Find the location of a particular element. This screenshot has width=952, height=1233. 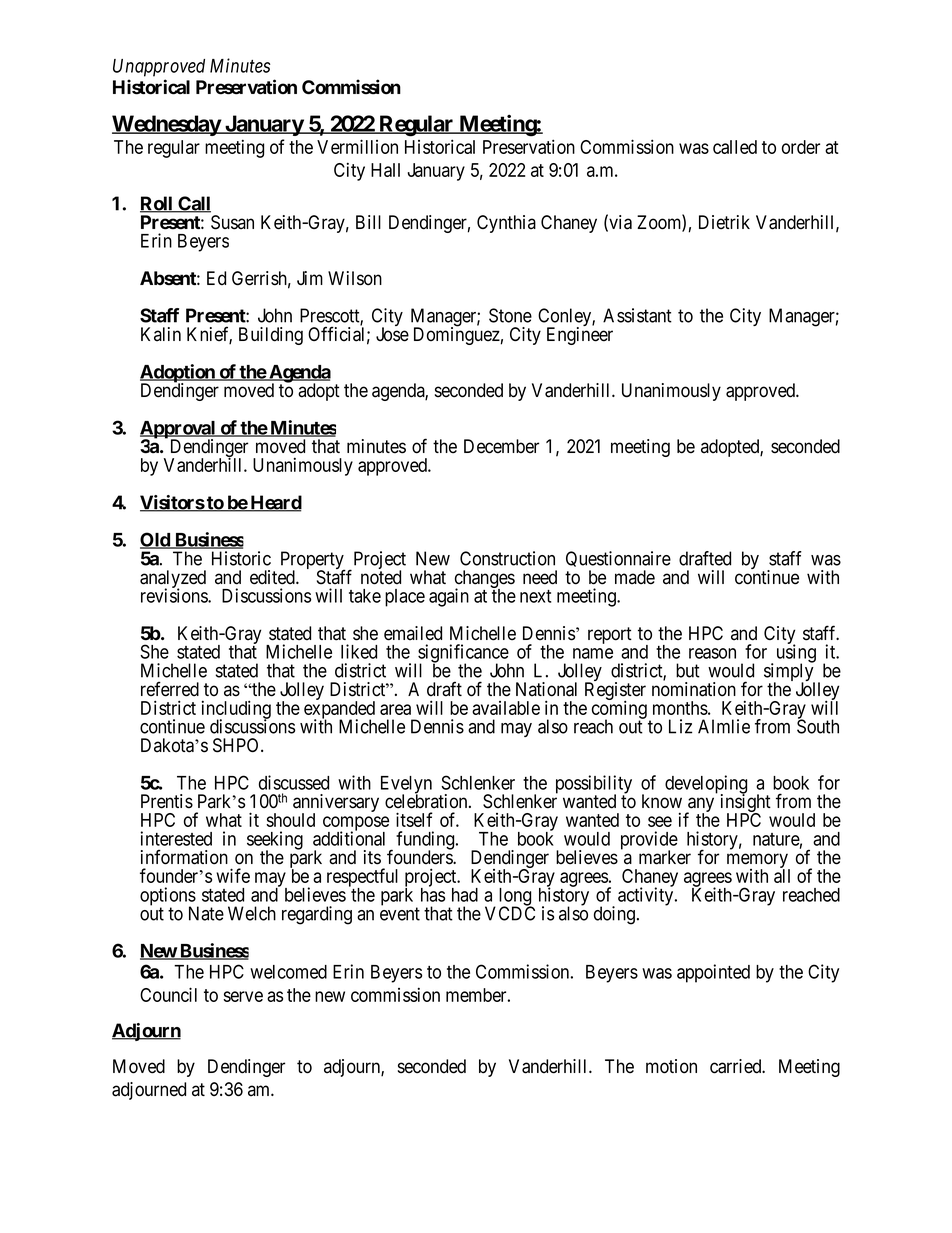

including is located at coordinates (236, 710).
